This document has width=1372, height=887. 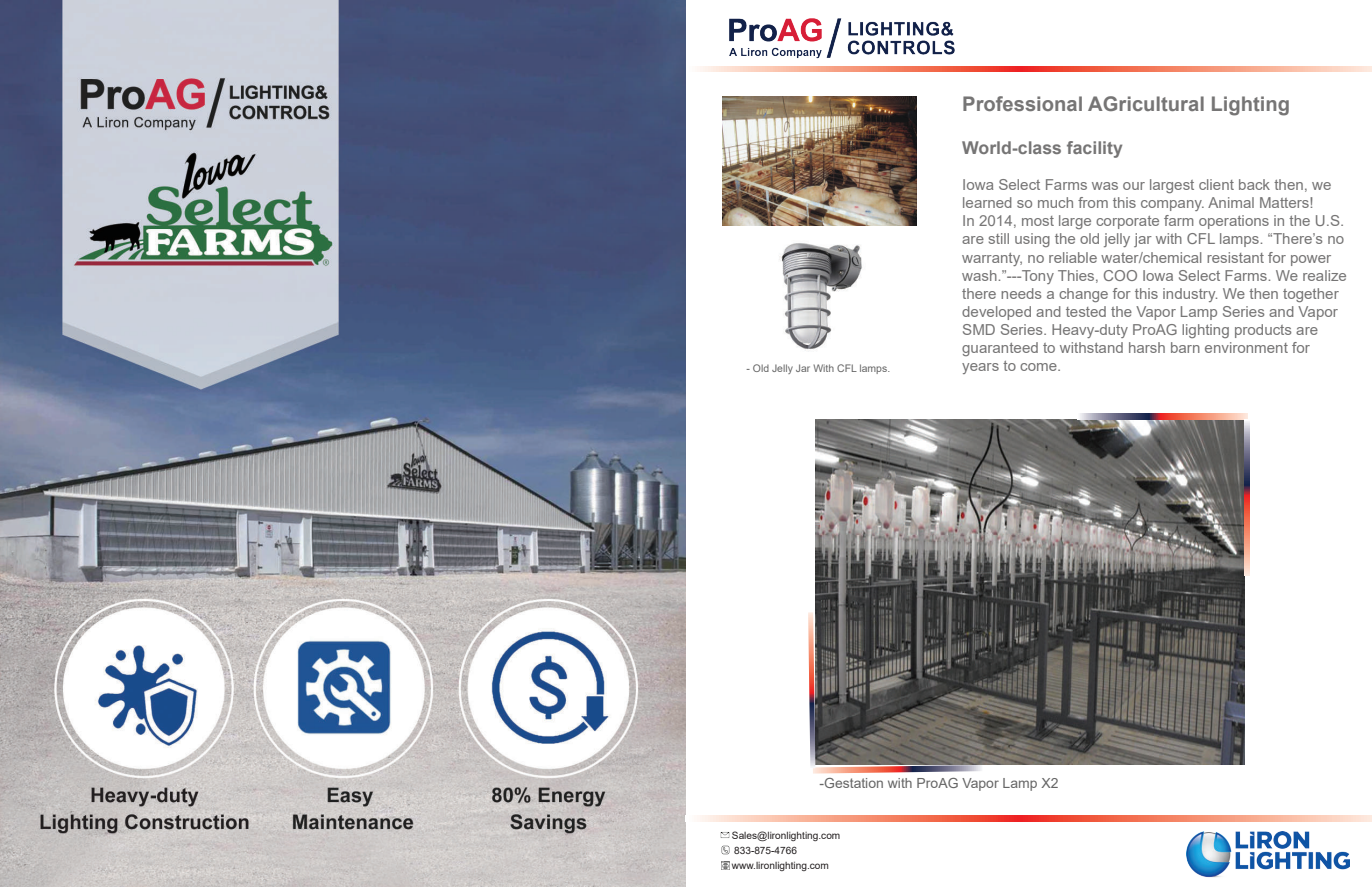 I want to click on come, so click(x=1039, y=367).
